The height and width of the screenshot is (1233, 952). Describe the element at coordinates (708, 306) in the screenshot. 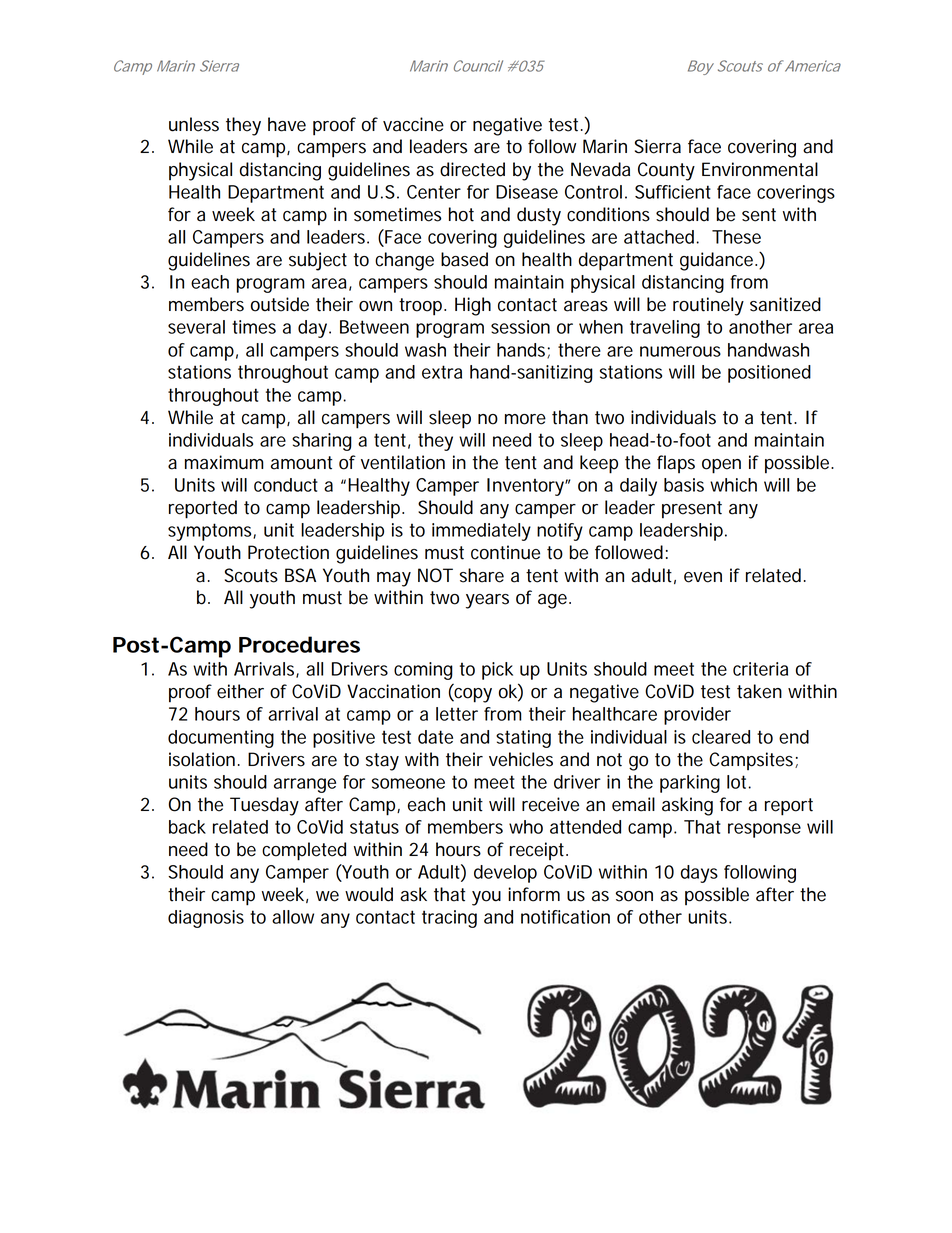

I see `routinely` at that location.
